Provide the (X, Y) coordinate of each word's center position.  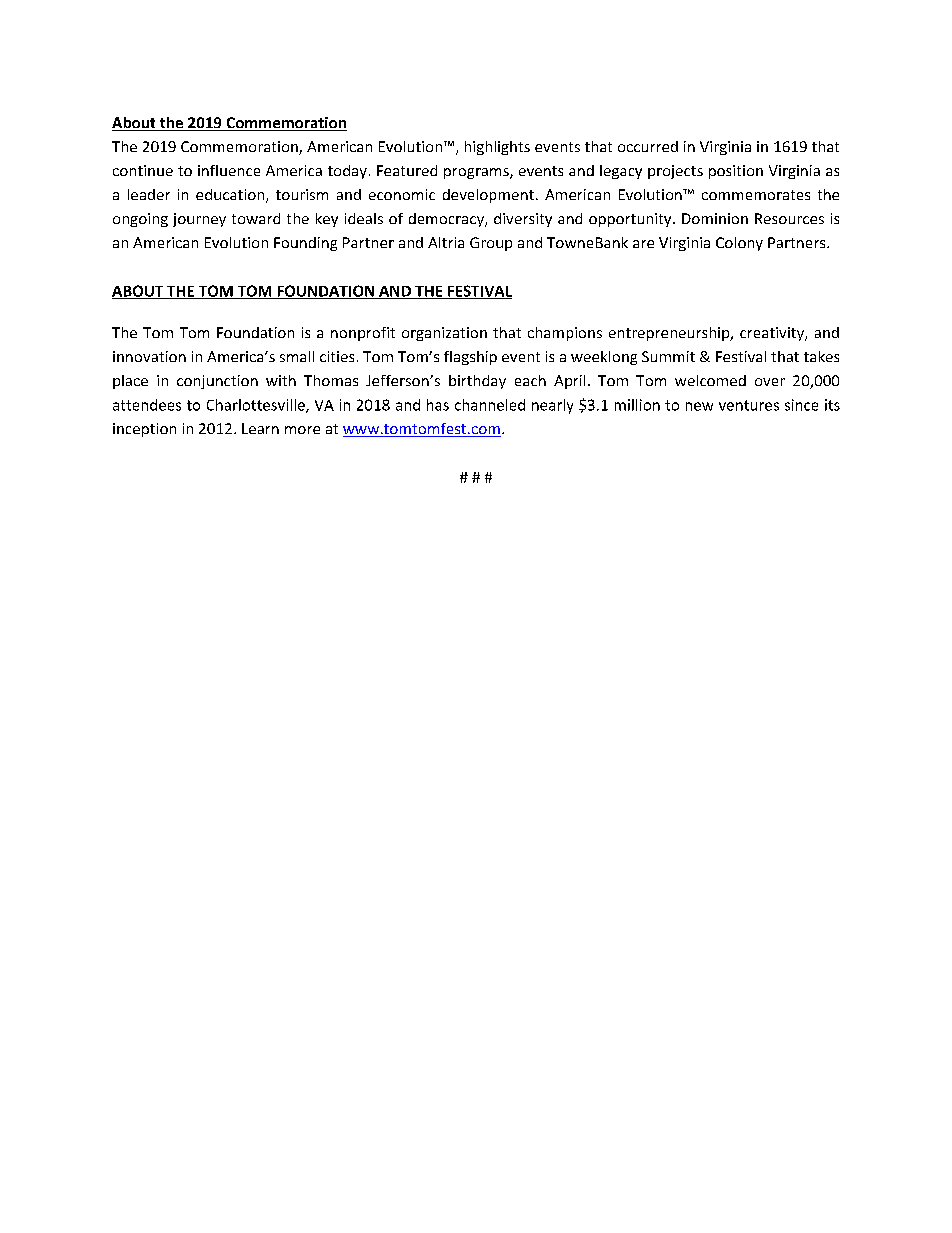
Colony (739, 244)
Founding (305, 244)
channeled (490, 405)
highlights (497, 148)
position (736, 172)
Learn (260, 428)
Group (491, 244)
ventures (749, 405)
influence (229, 170)
